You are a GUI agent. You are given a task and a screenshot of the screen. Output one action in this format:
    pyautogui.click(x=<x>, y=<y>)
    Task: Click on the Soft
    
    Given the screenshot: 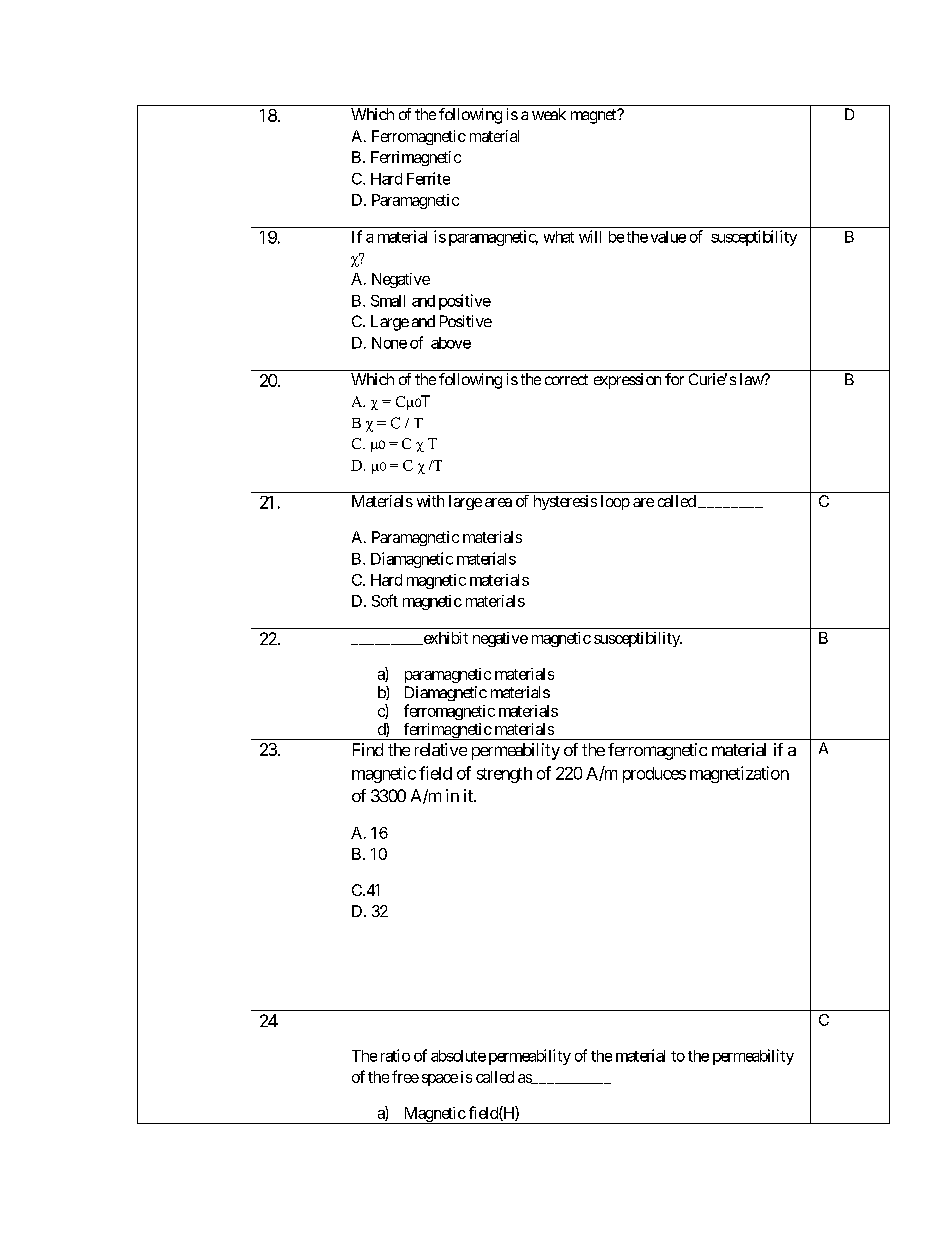 What is the action you would take?
    pyautogui.click(x=385, y=600)
